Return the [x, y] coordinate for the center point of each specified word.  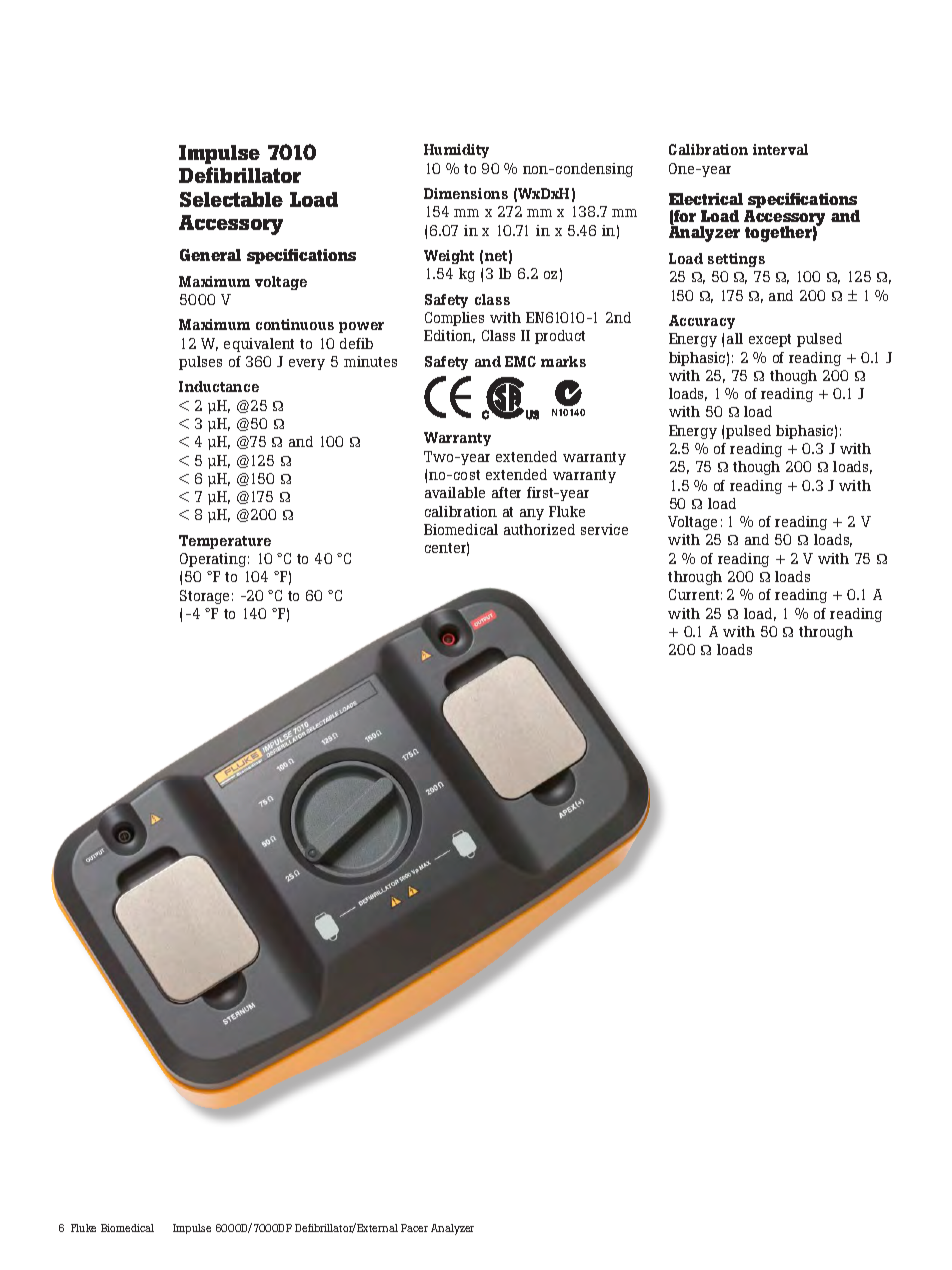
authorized [539, 529]
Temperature [225, 542]
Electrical [706, 199]
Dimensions [466, 193]
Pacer [414, 1228]
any [532, 514]
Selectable [231, 199]
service [604, 529]
